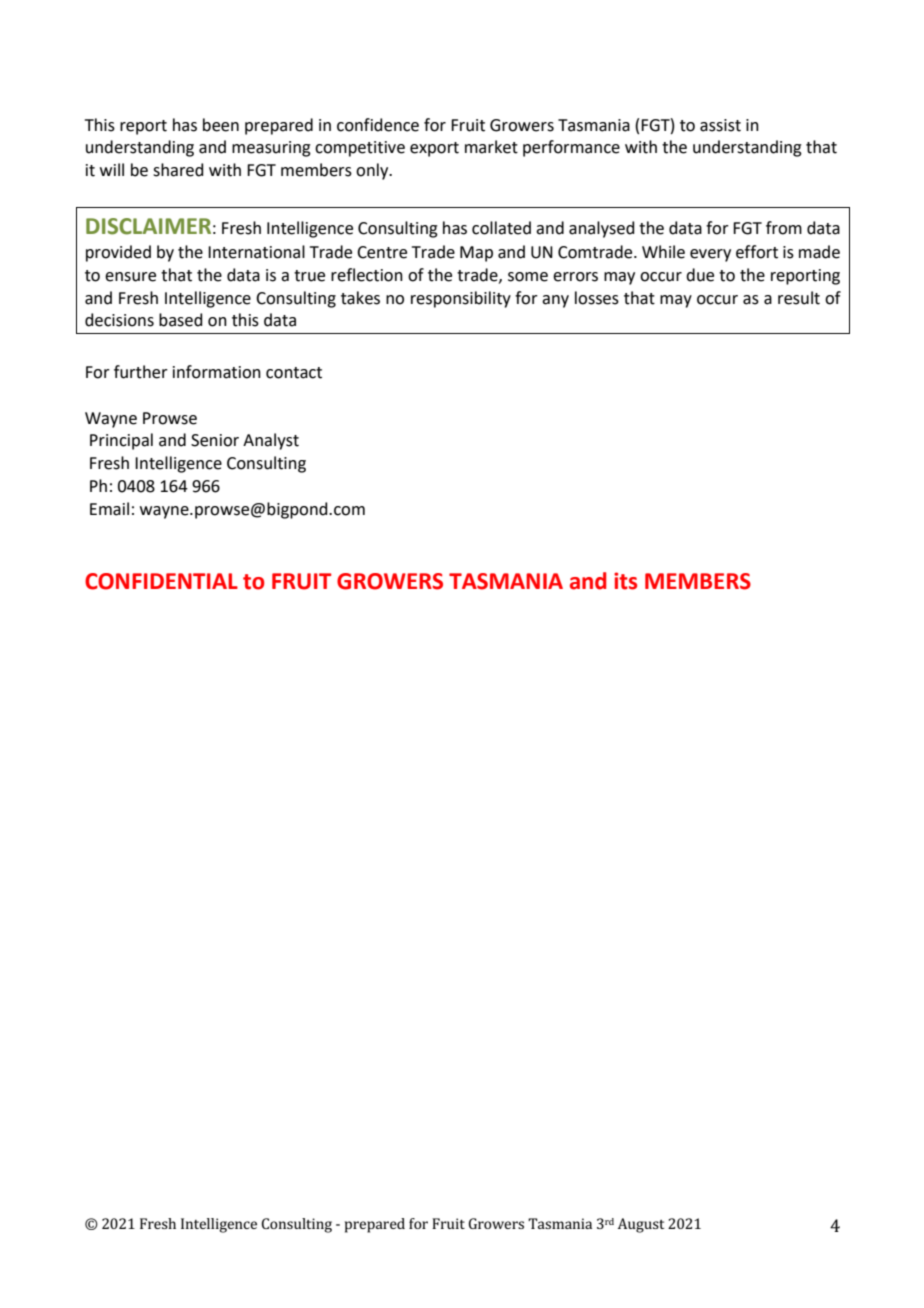 The width and height of the document is (924, 1308). What do you see at coordinates (161, 581) in the document?
I see `CONFIDENTIAL` at bounding box center [161, 581].
